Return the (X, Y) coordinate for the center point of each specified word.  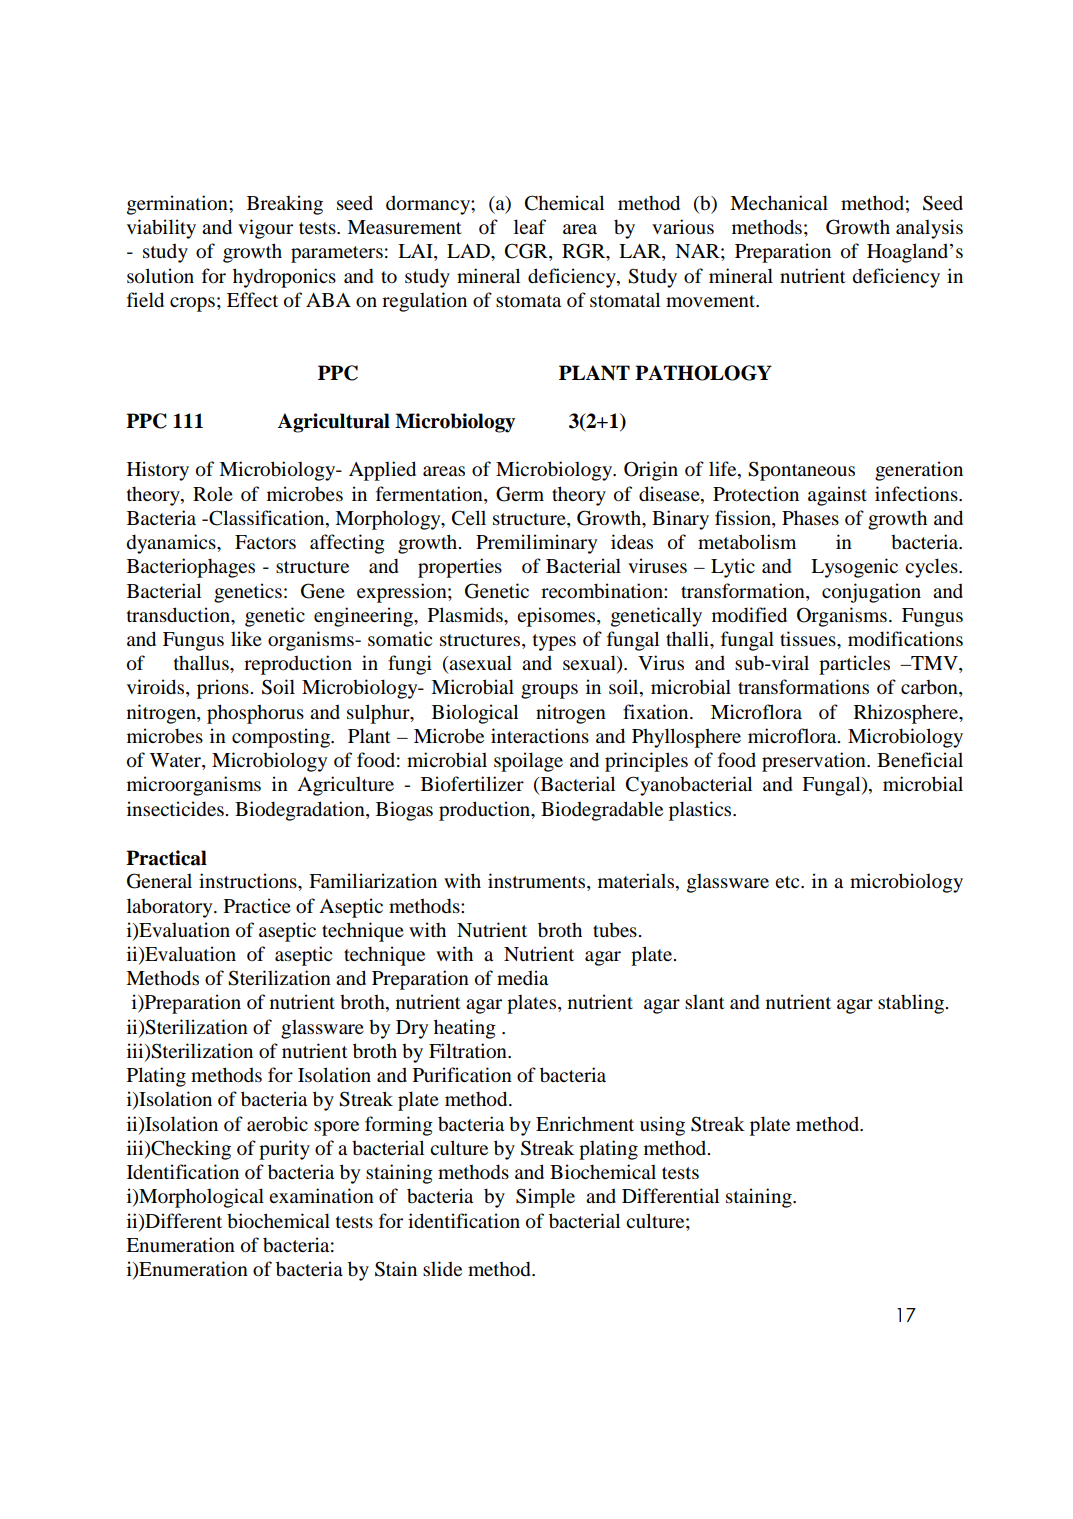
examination (321, 1195)
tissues (809, 638)
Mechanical (779, 202)
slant (705, 1002)
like (246, 638)
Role (213, 494)
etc (788, 882)
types (554, 642)
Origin (651, 471)
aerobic (277, 1124)
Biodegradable (602, 811)
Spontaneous (801, 471)
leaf (530, 226)
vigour (265, 229)
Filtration (469, 1050)
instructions (249, 881)
